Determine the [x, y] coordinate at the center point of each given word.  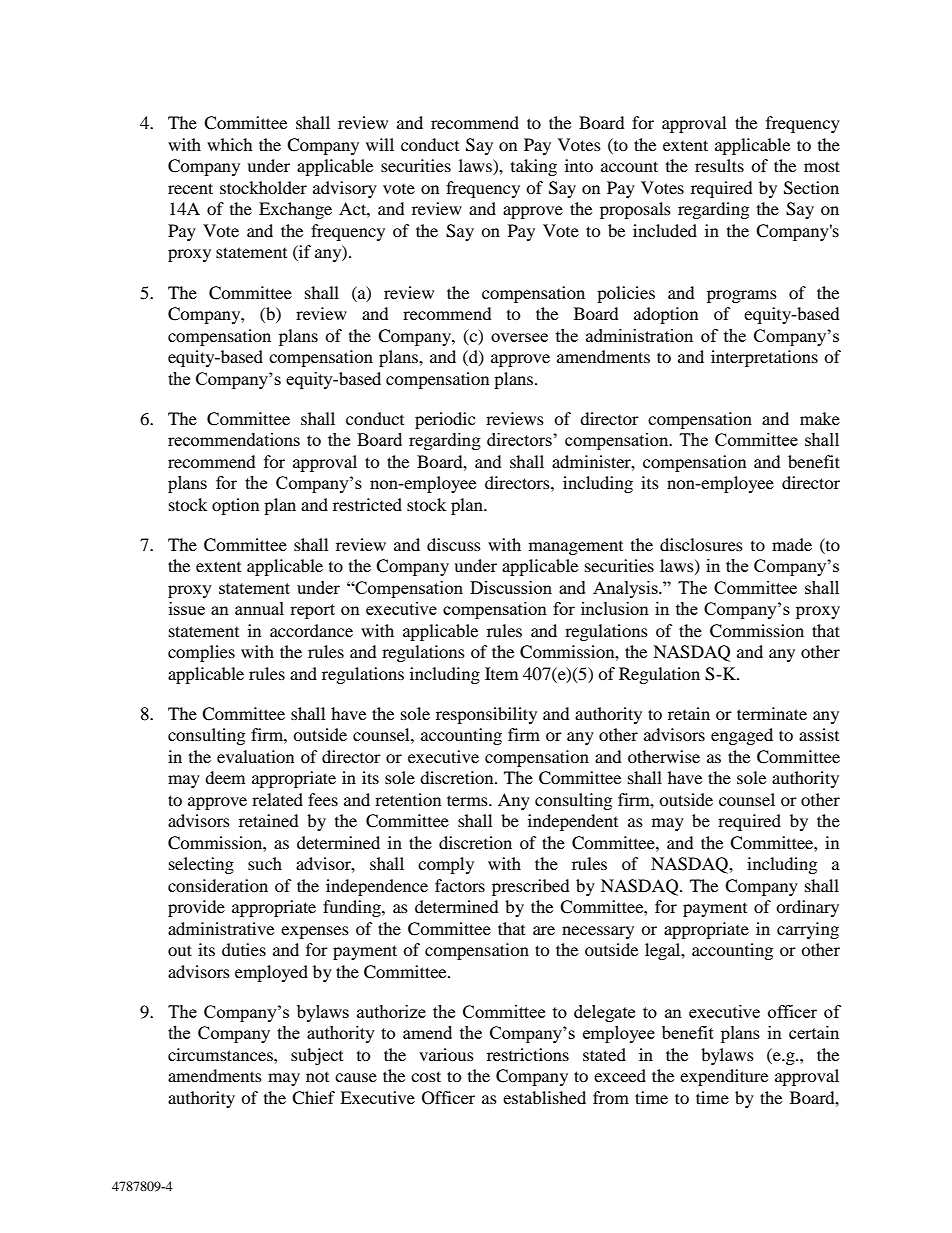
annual [259, 608]
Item [501, 673]
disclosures [701, 544]
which [230, 144]
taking [534, 167]
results [719, 165]
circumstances [221, 1054]
